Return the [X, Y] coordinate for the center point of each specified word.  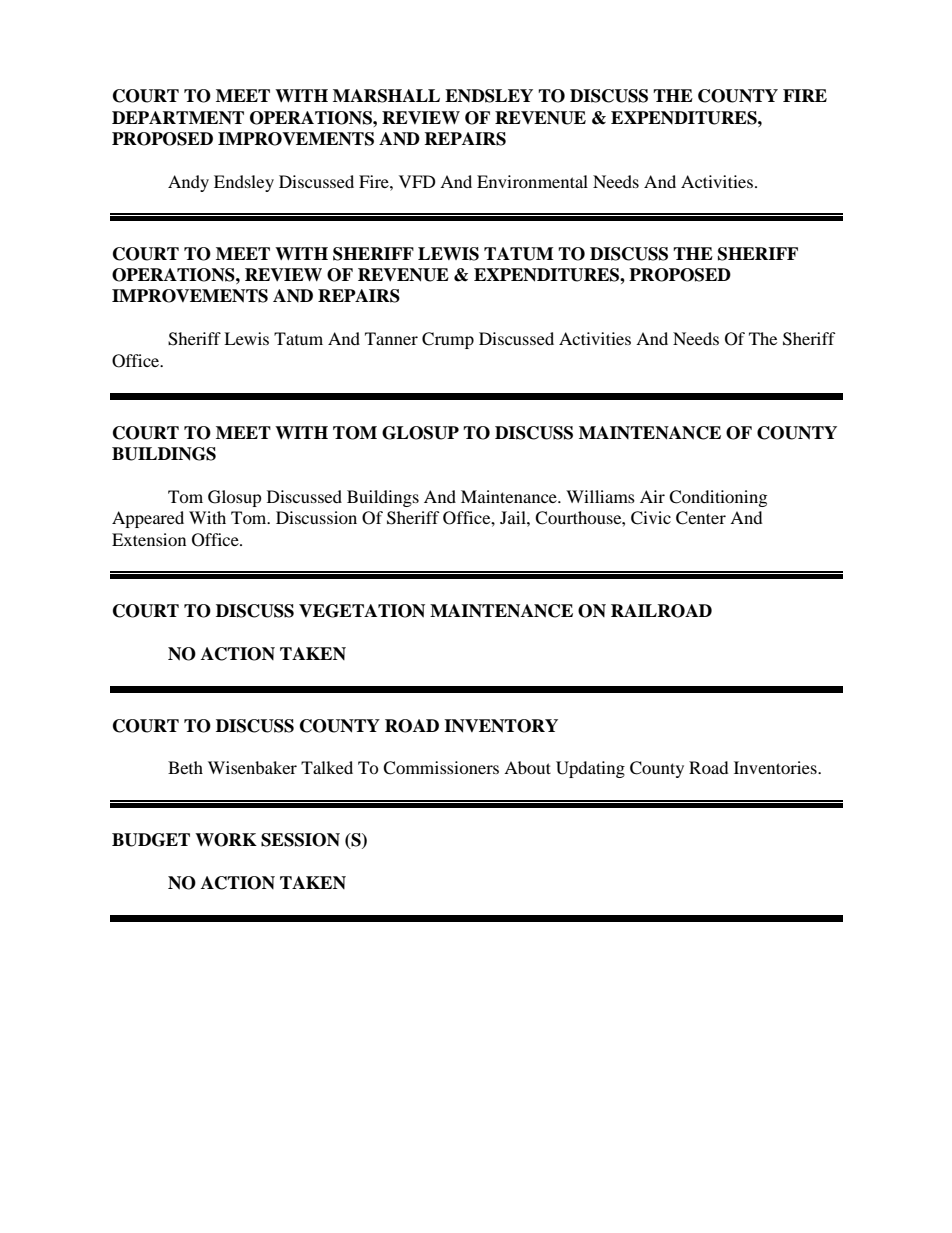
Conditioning [718, 498]
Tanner [391, 338]
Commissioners [441, 768]
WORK [226, 840]
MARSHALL [386, 96]
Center [701, 518]
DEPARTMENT [178, 117]
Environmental [532, 181]
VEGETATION [362, 611]
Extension [149, 539]
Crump [448, 340]
